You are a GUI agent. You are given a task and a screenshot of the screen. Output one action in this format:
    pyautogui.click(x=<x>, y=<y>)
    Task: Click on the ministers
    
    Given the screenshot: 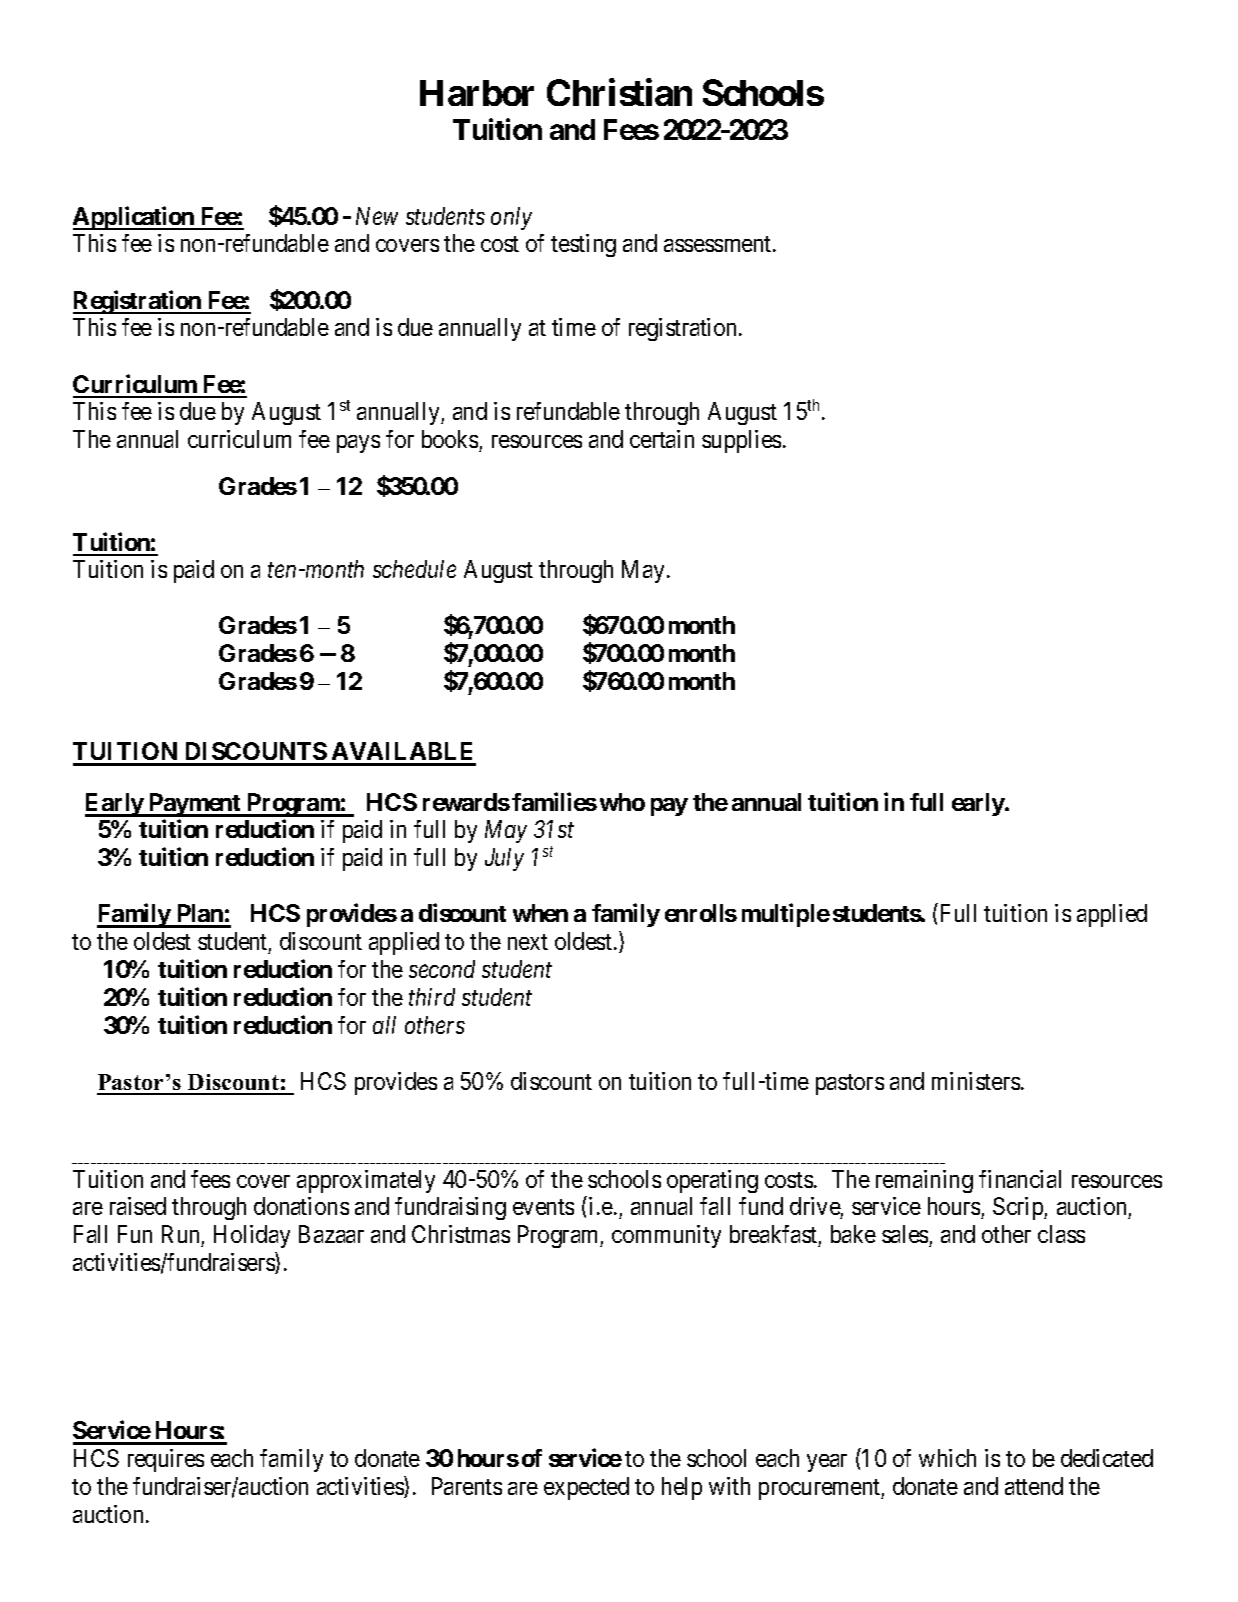 What is the action you would take?
    pyautogui.click(x=976, y=1081)
